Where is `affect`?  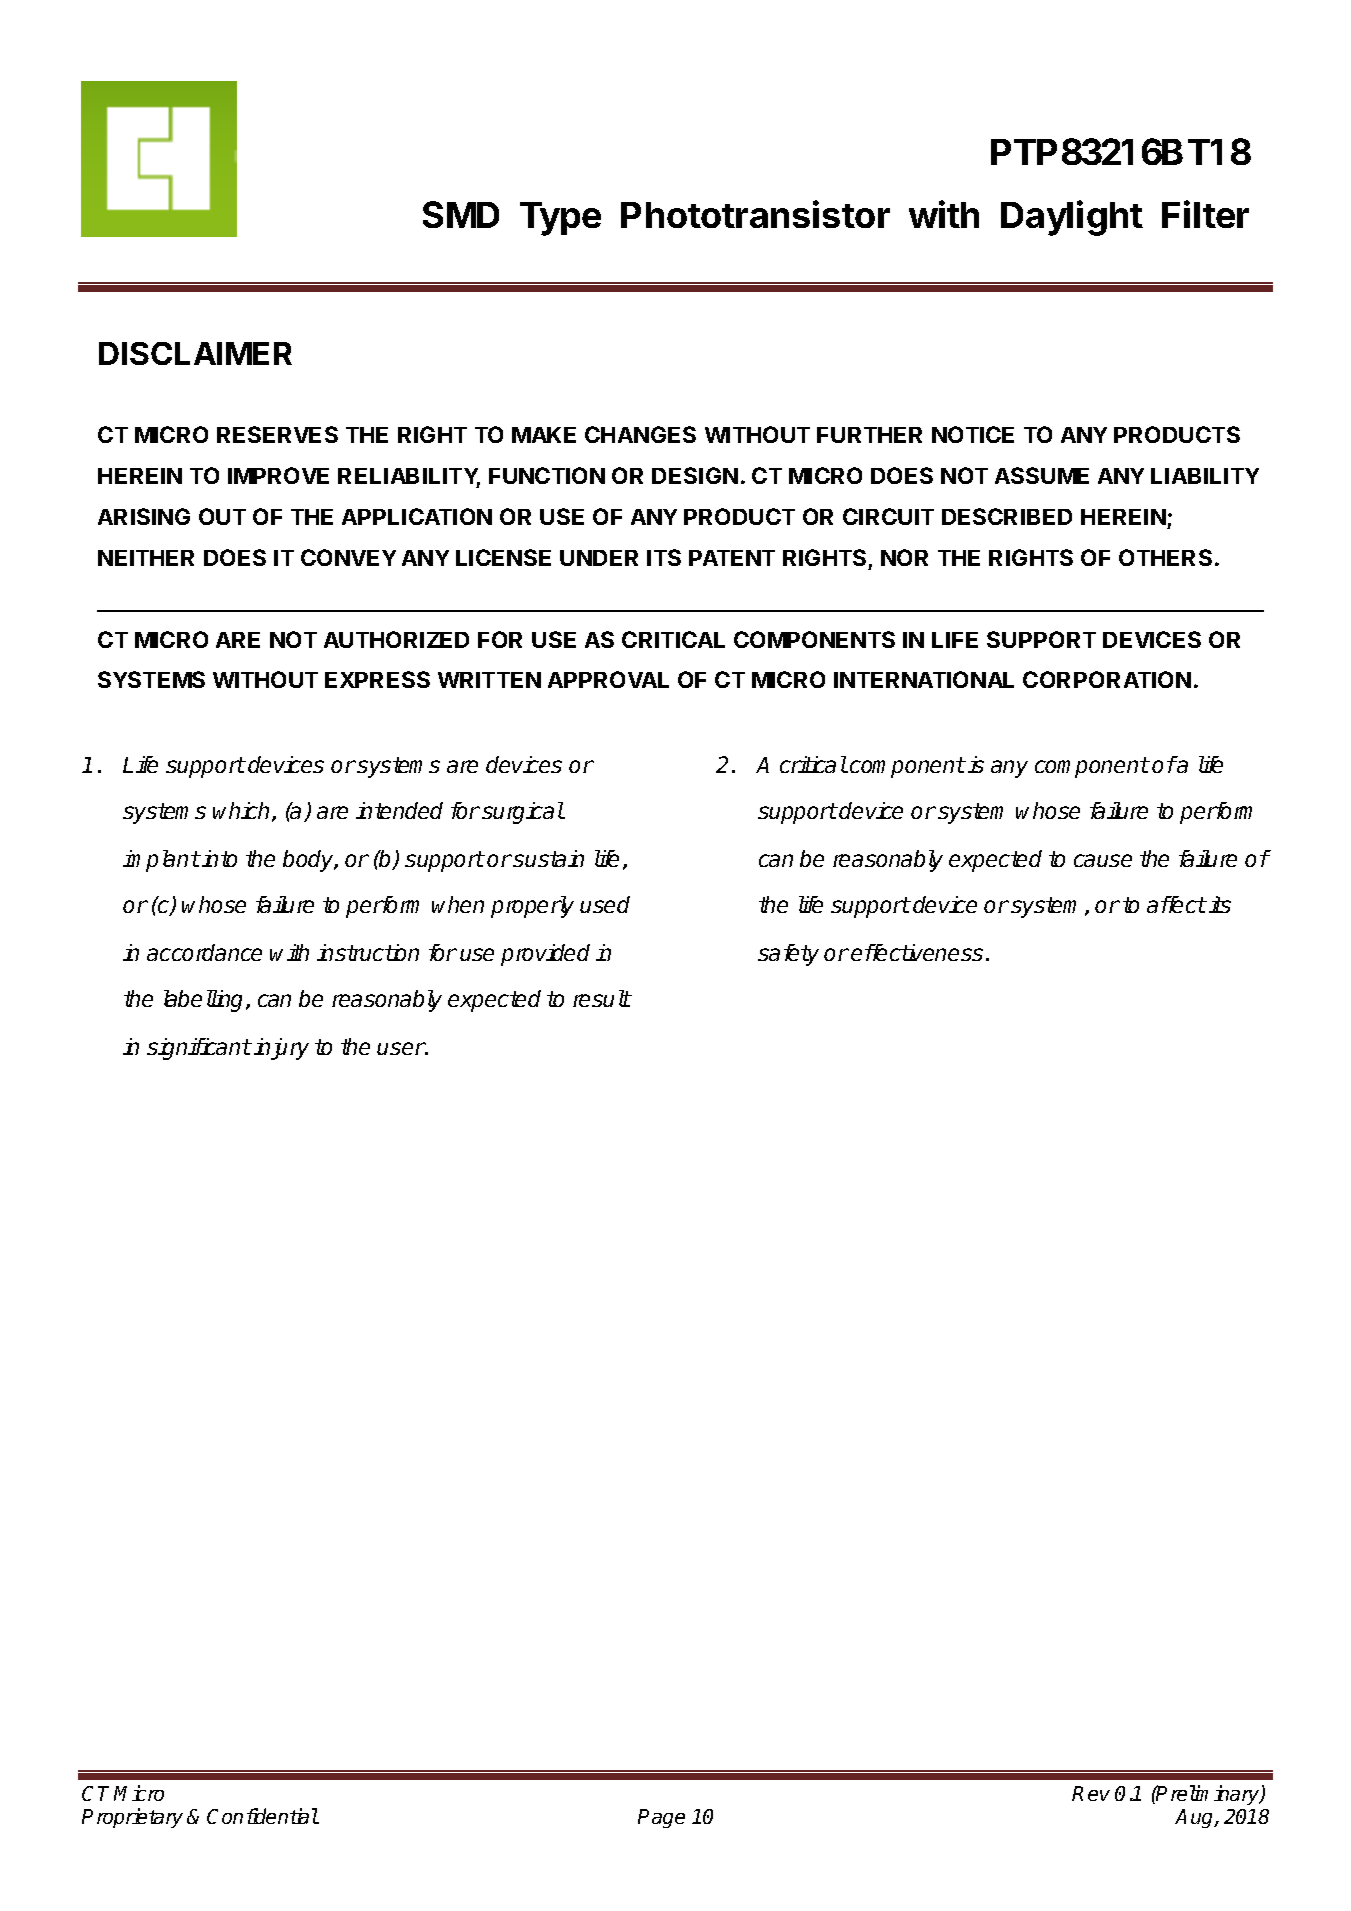
affect is located at coordinates (1176, 904).
